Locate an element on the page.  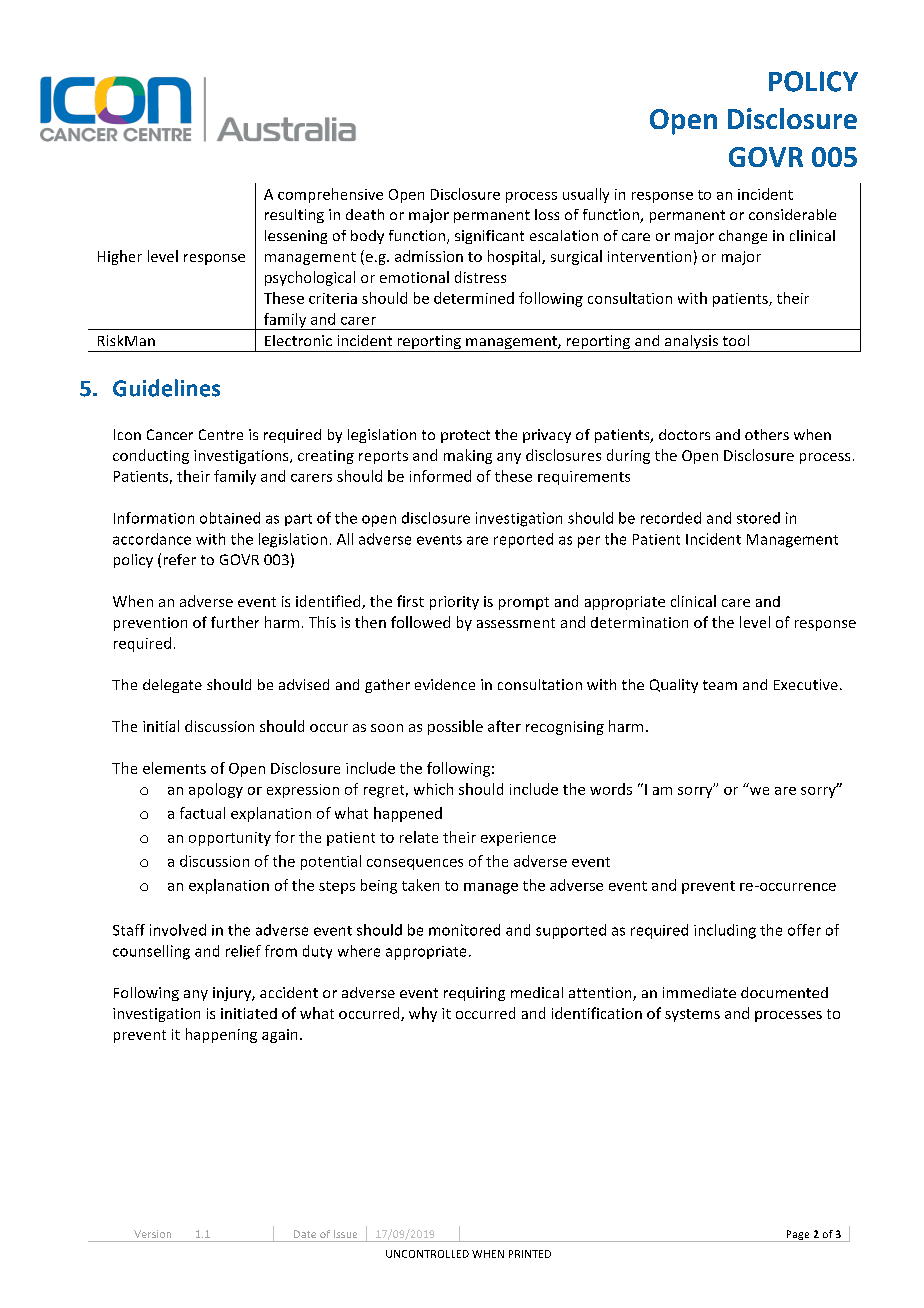
UNCONTROLLED is located at coordinates (427, 1254).
